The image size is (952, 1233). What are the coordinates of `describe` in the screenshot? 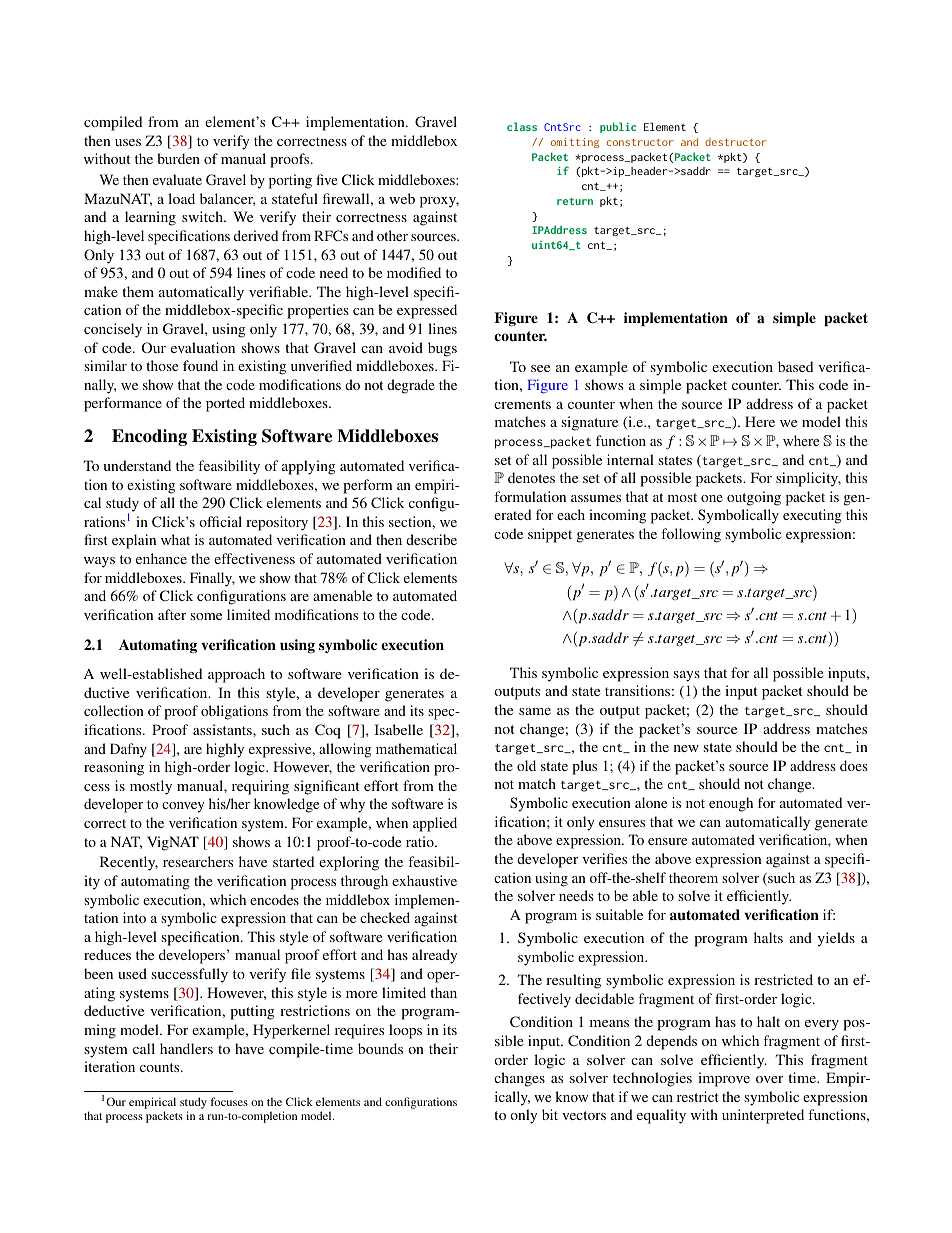 It's located at (431, 539).
